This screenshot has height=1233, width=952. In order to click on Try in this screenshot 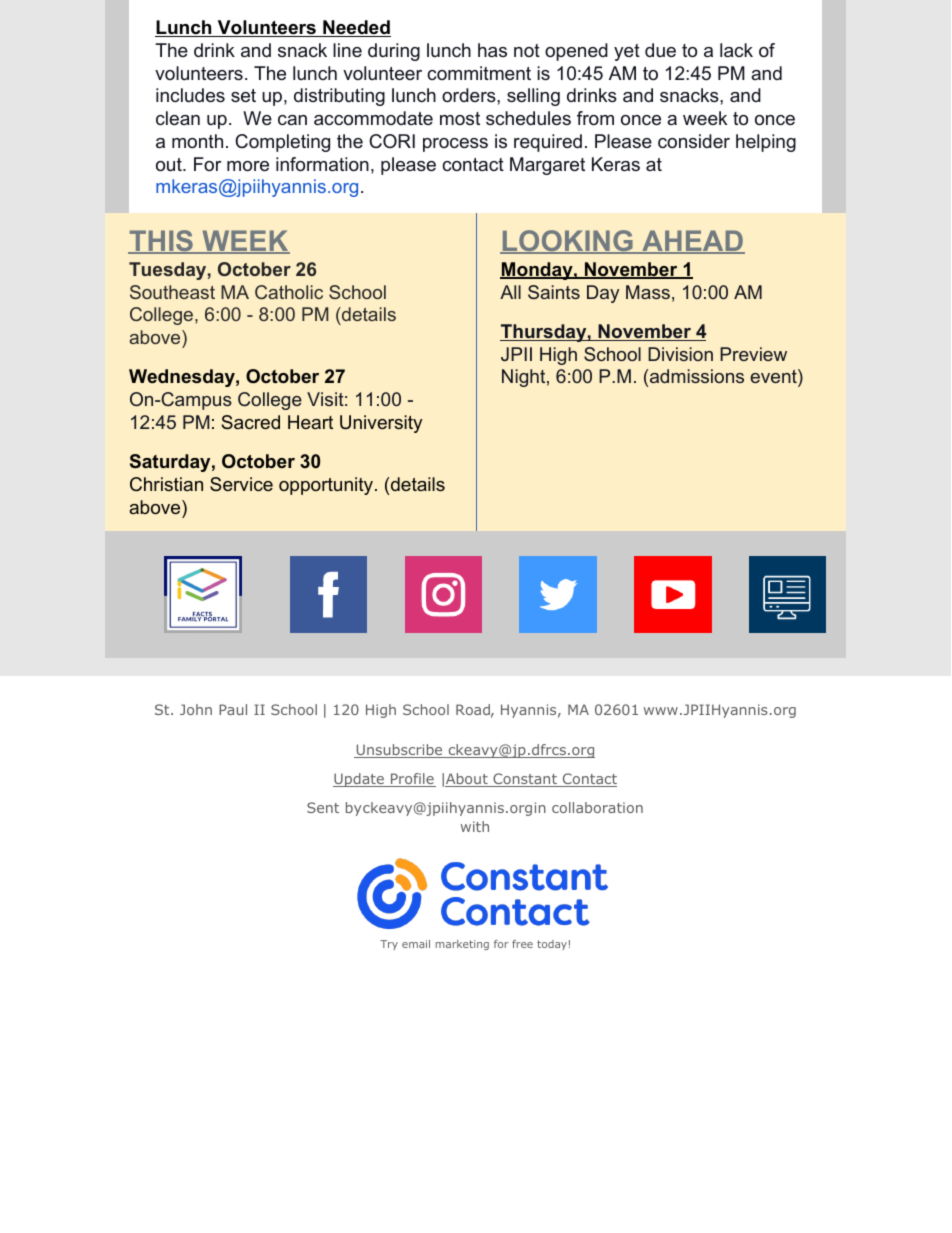, I will do `click(389, 945)`.
